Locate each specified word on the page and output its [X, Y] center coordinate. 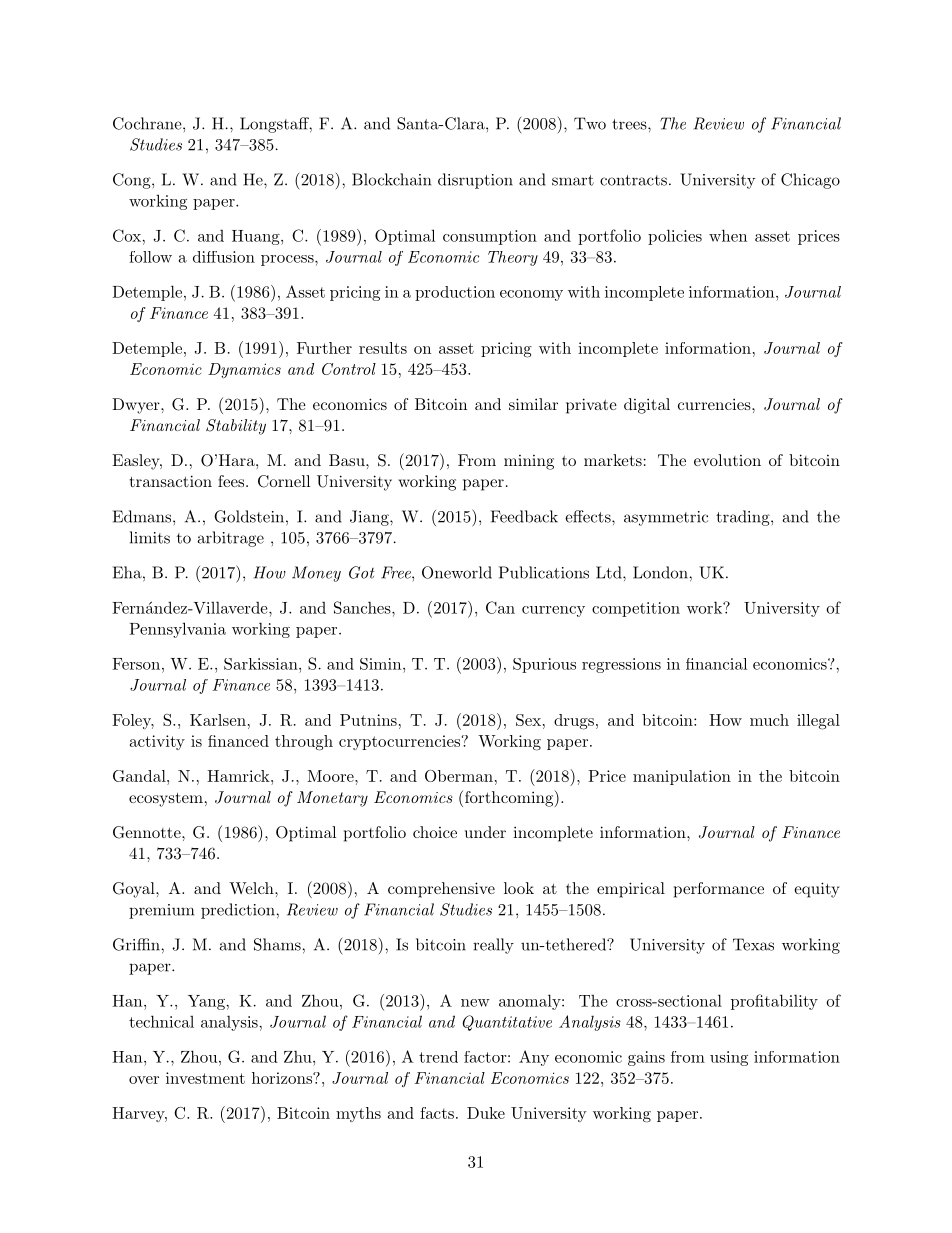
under [485, 832]
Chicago [810, 181]
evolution [727, 460]
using [729, 1058]
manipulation [682, 777]
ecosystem [166, 799]
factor [485, 1057]
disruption [475, 181]
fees [231, 481]
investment [205, 1078]
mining [529, 462]
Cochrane [148, 123]
